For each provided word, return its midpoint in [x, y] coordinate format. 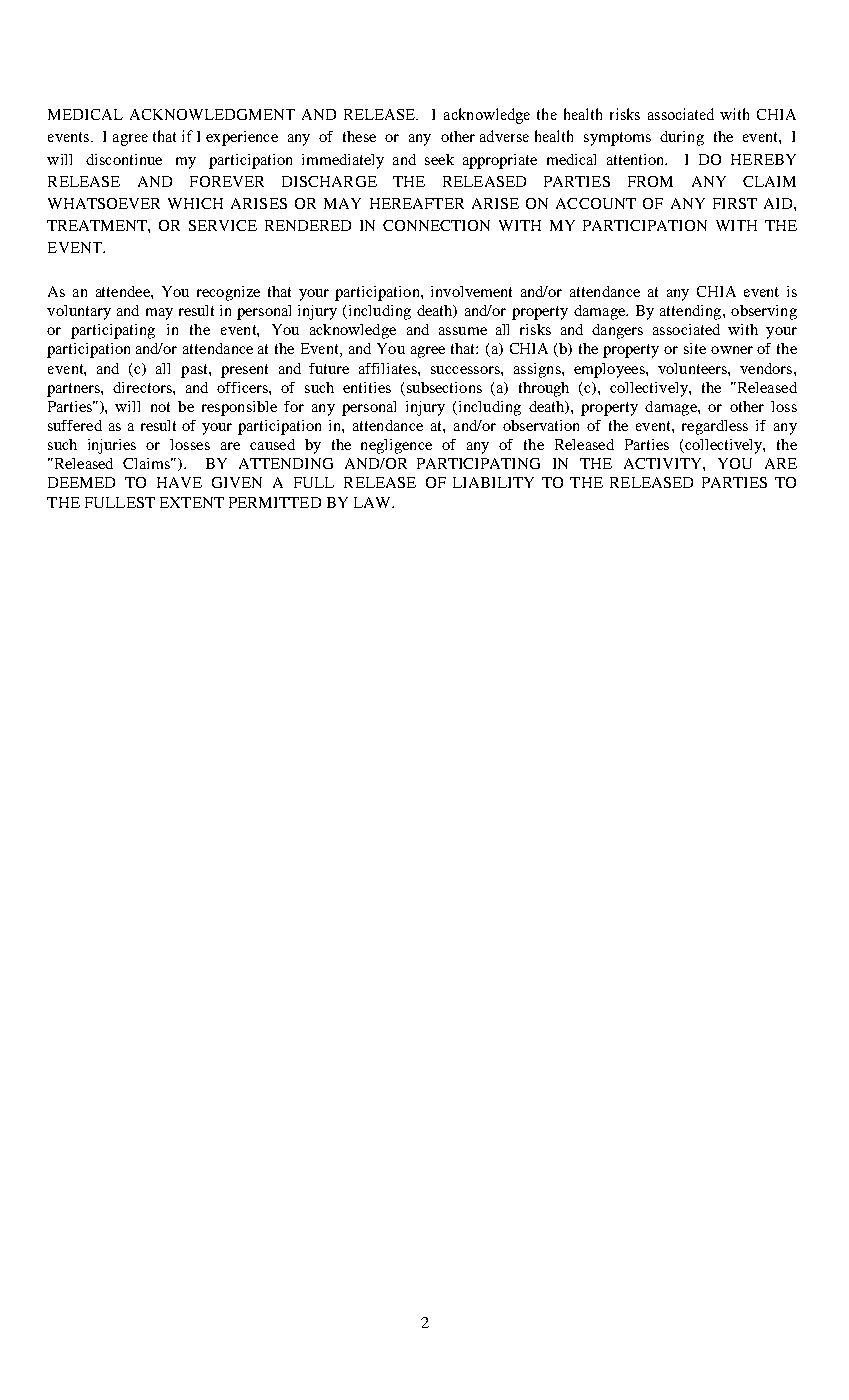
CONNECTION [436, 225]
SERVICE [223, 225]
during [682, 138]
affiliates [389, 368]
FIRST [735, 203]
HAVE [179, 482]
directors [143, 387]
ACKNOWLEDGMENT [212, 114]
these [359, 136]
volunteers [693, 368]
